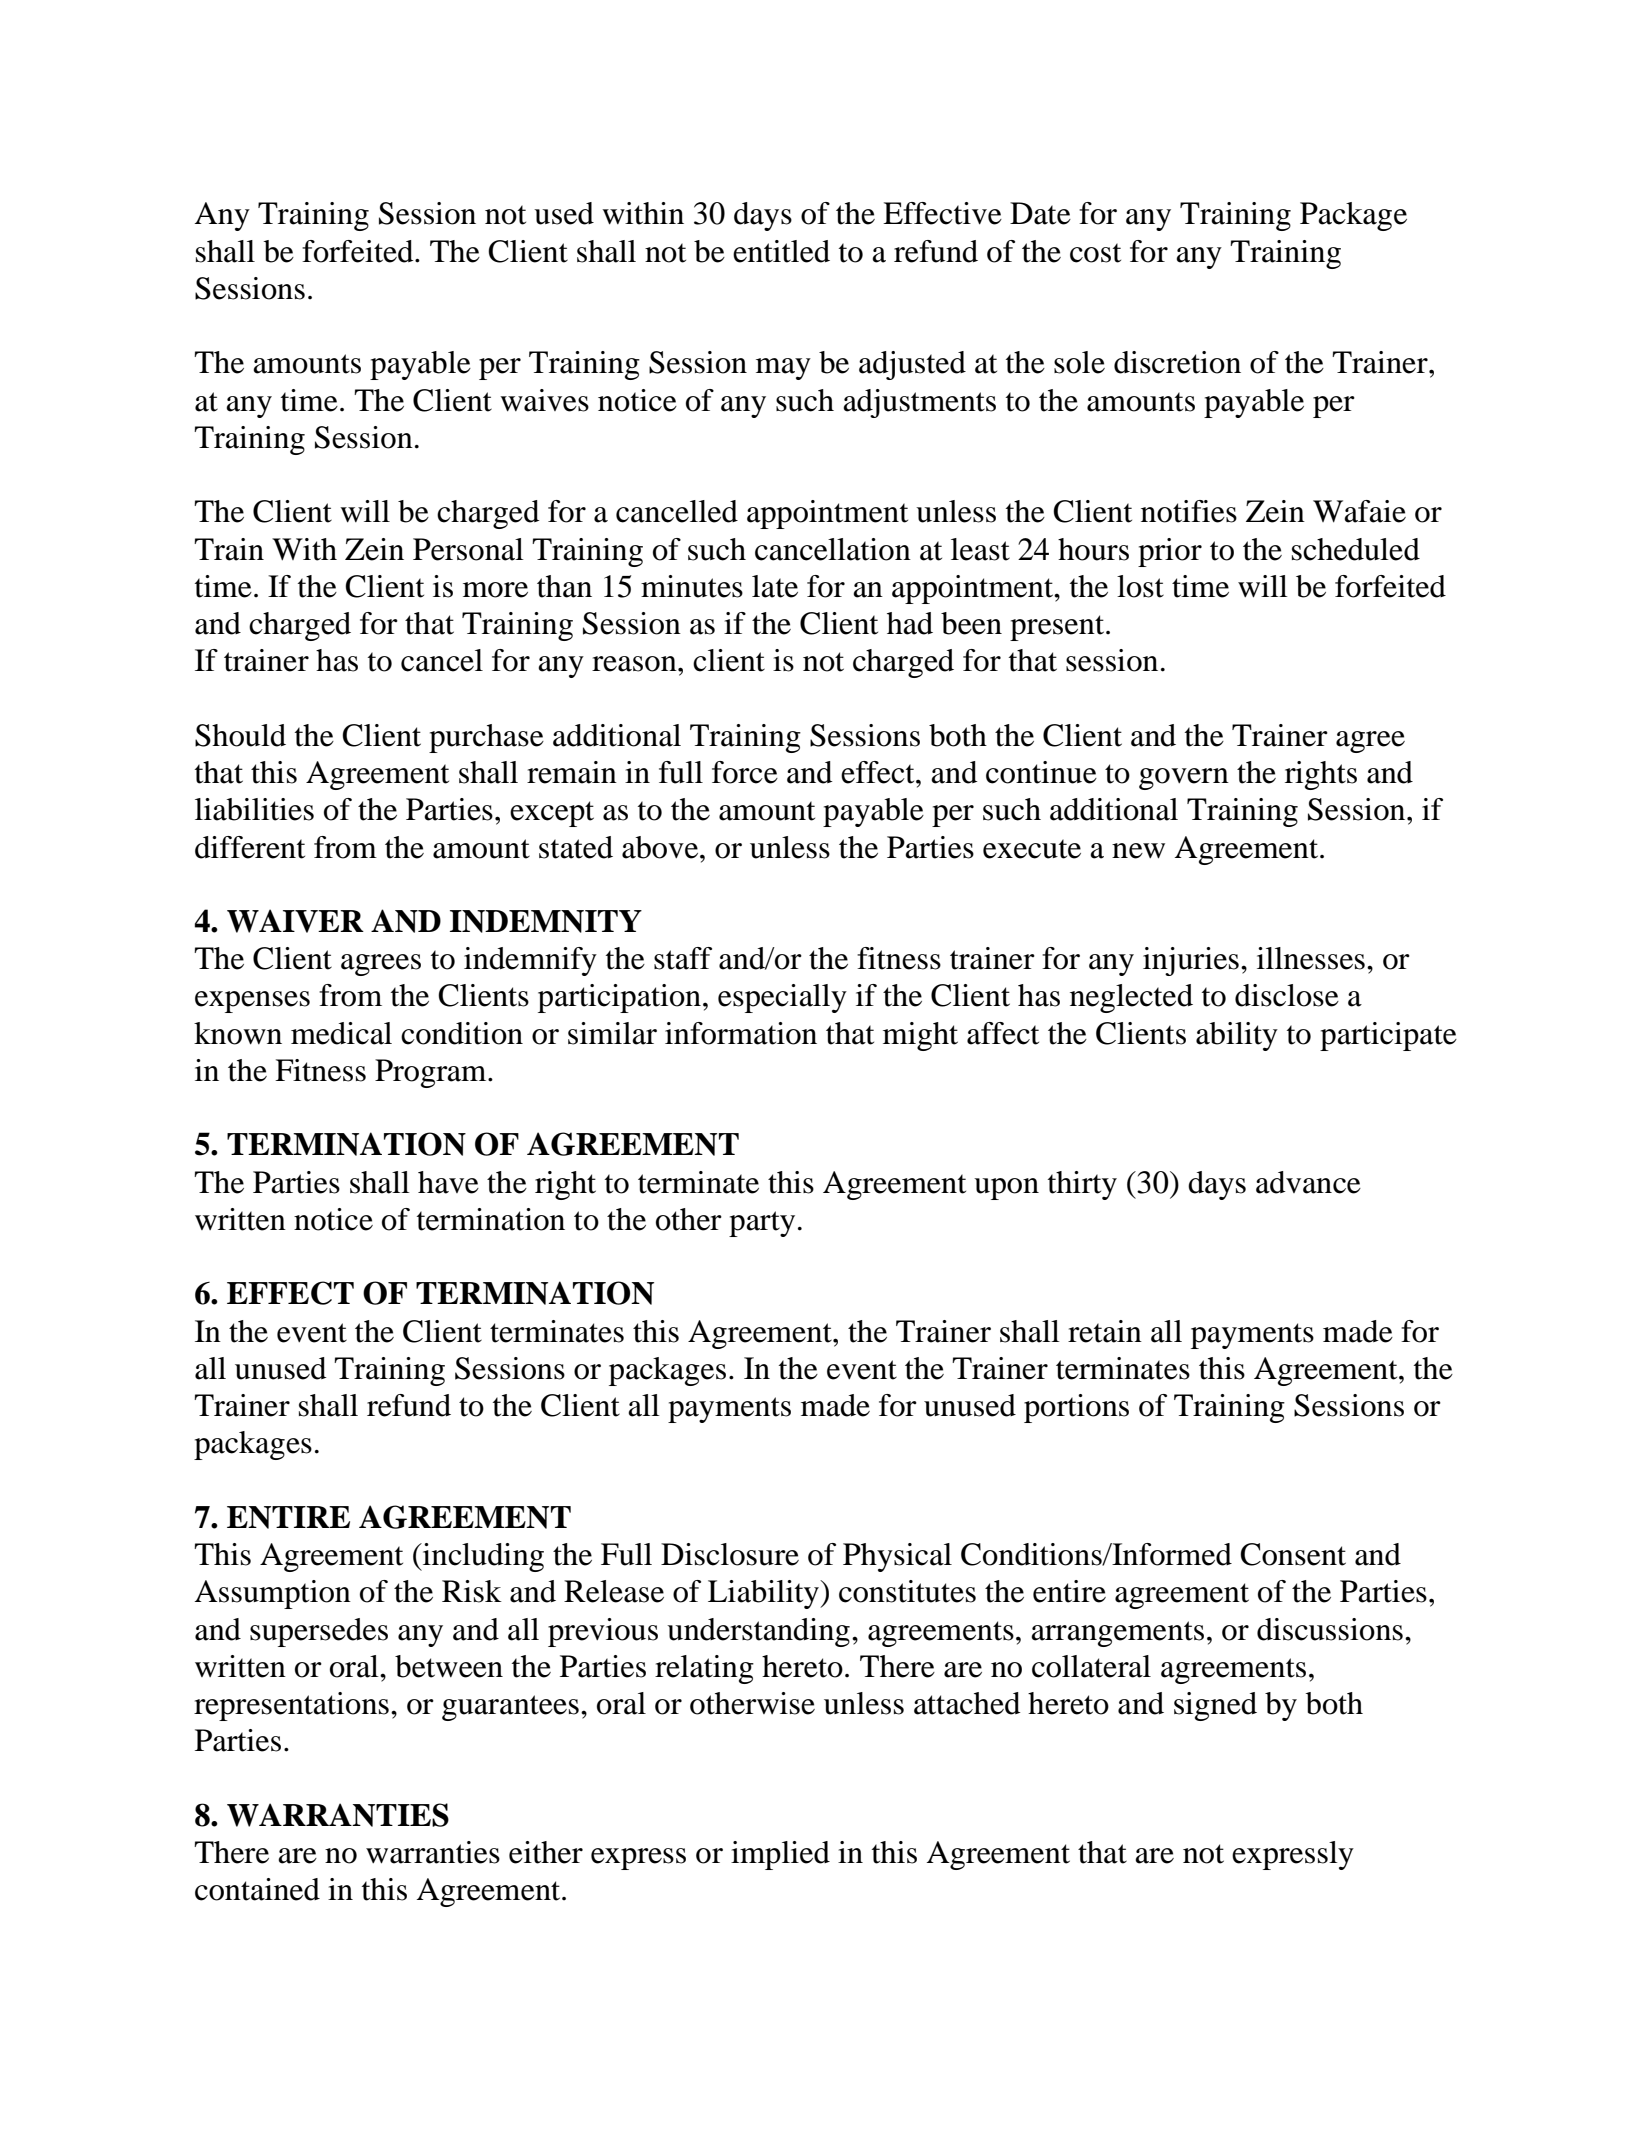  What do you see at coordinates (730, 1554) in the screenshot?
I see `Disclosure` at bounding box center [730, 1554].
